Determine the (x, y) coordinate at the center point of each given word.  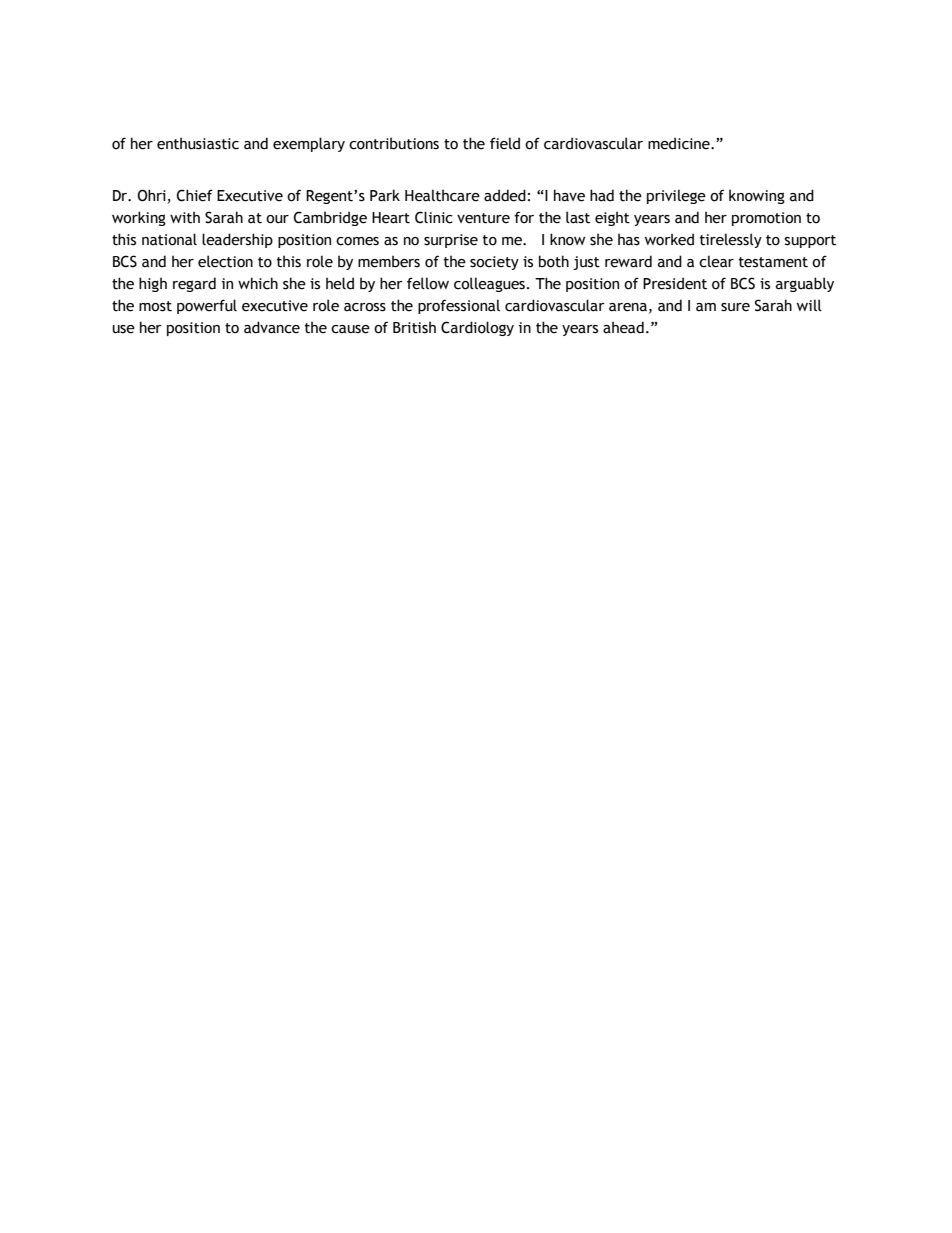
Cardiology (477, 328)
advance (272, 327)
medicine (680, 143)
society (494, 263)
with (185, 217)
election (225, 261)
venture (483, 218)
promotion (766, 219)
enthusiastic (198, 143)
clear (716, 261)
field (505, 143)
